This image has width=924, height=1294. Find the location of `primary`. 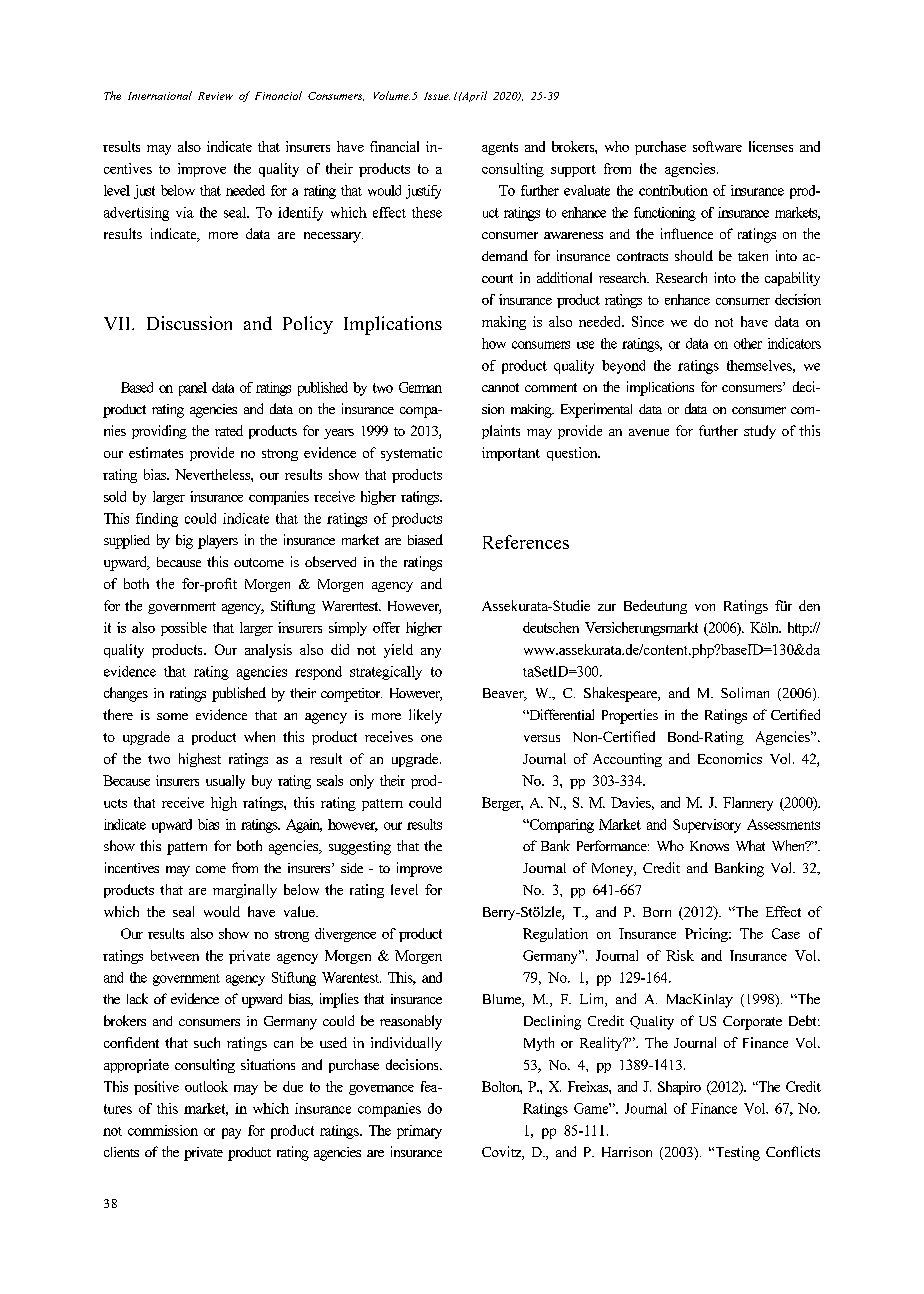

primary is located at coordinates (419, 1132).
